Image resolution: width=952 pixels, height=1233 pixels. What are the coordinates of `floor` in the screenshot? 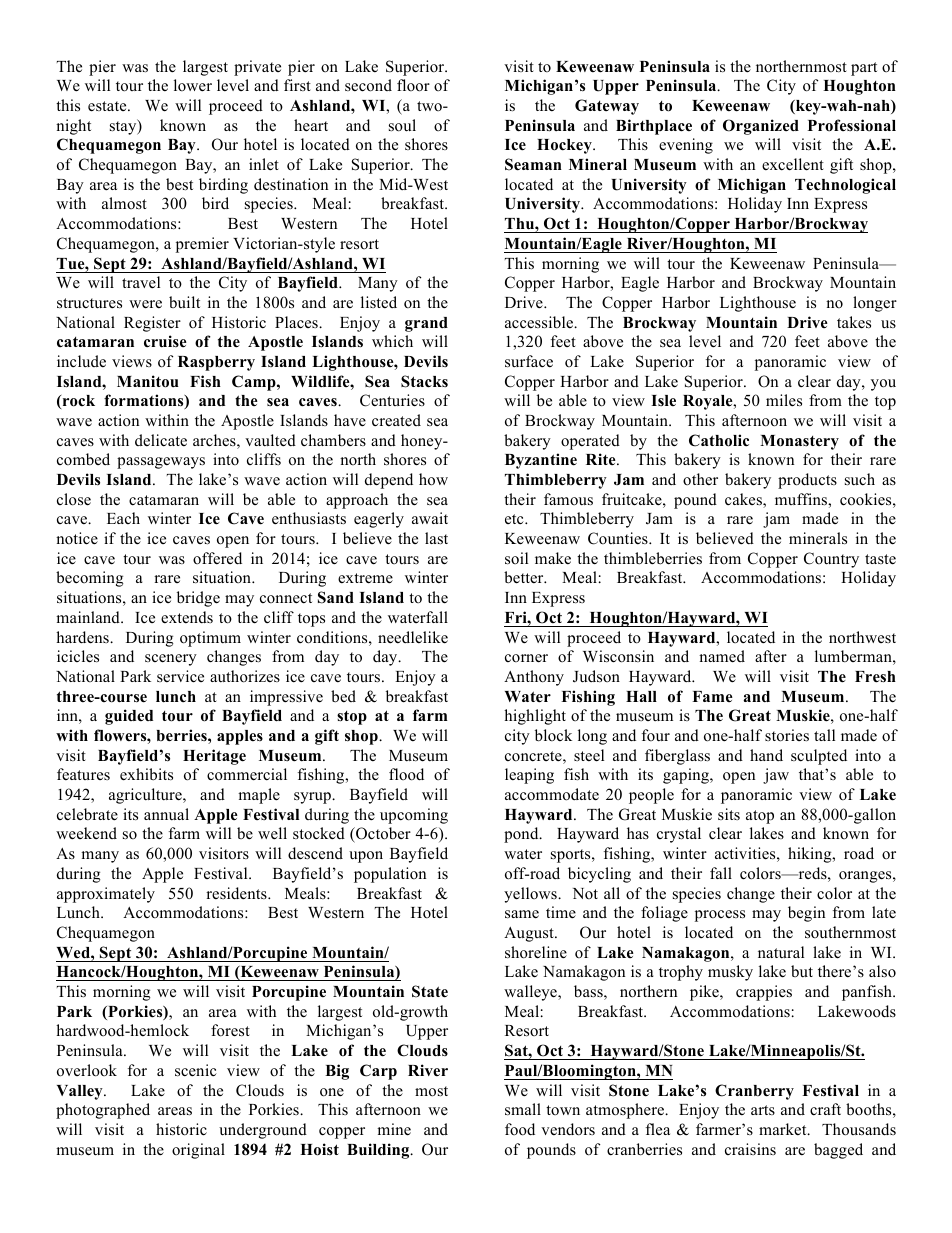 It's located at (413, 85).
